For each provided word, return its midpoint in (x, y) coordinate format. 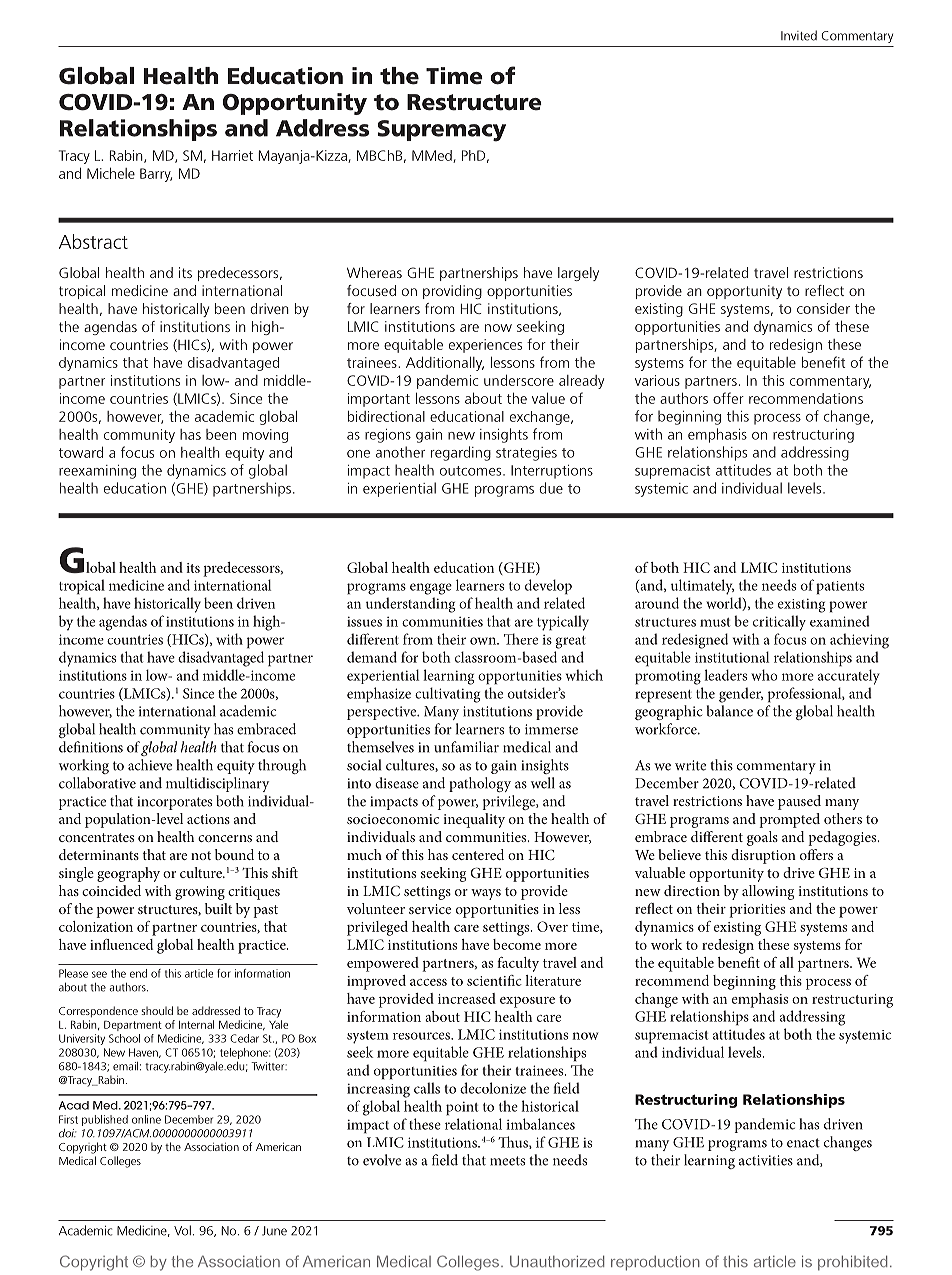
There (521, 639)
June (274, 1231)
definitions (91, 747)
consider (823, 308)
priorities (757, 911)
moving (265, 436)
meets (507, 1161)
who (764, 675)
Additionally (445, 364)
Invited (799, 35)
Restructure (474, 102)
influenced (121, 944)
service (430, 909)
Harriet (232, 155)
